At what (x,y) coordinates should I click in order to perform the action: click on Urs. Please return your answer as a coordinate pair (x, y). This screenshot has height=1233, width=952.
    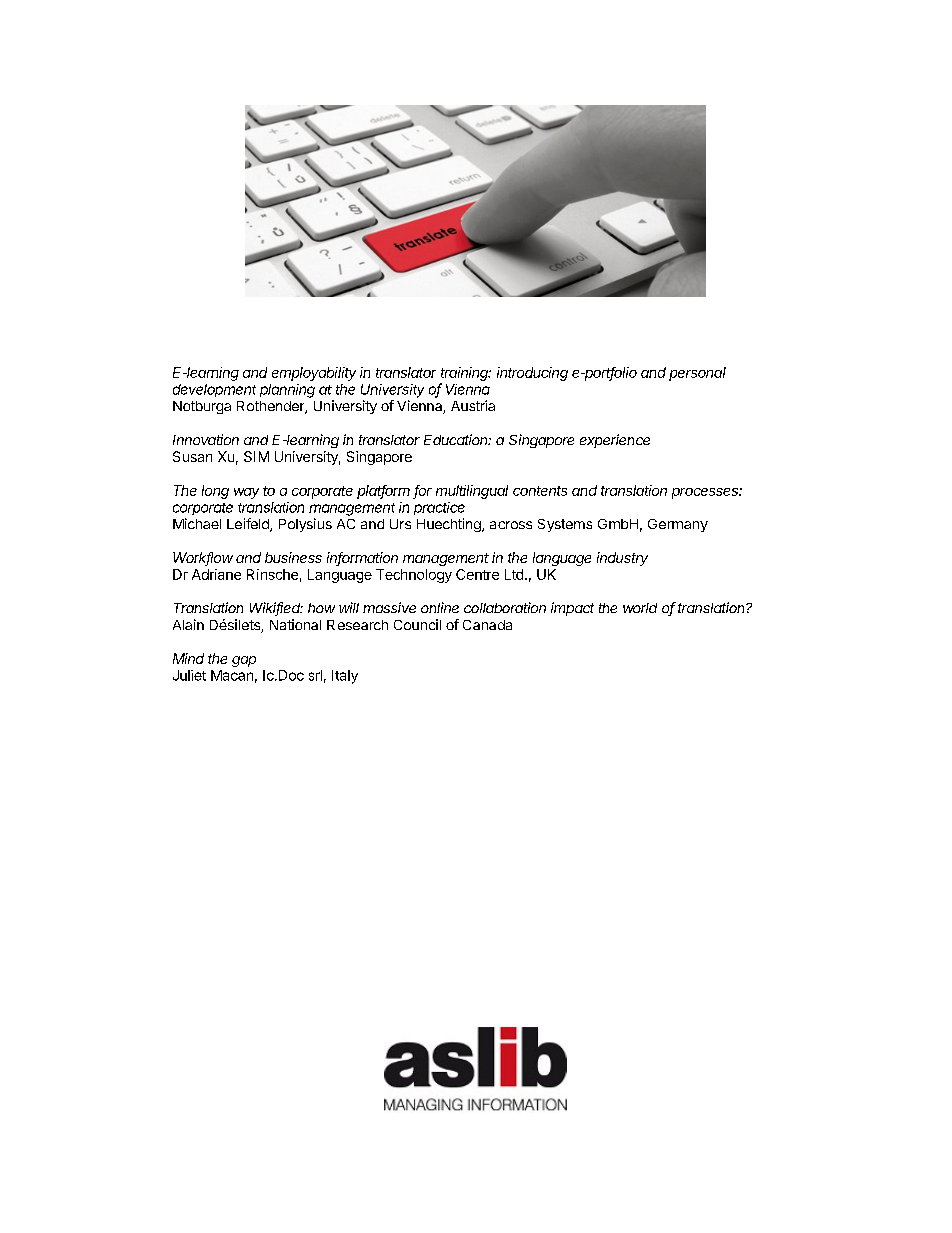
    Looking at the image, I should click on (400, 524).
